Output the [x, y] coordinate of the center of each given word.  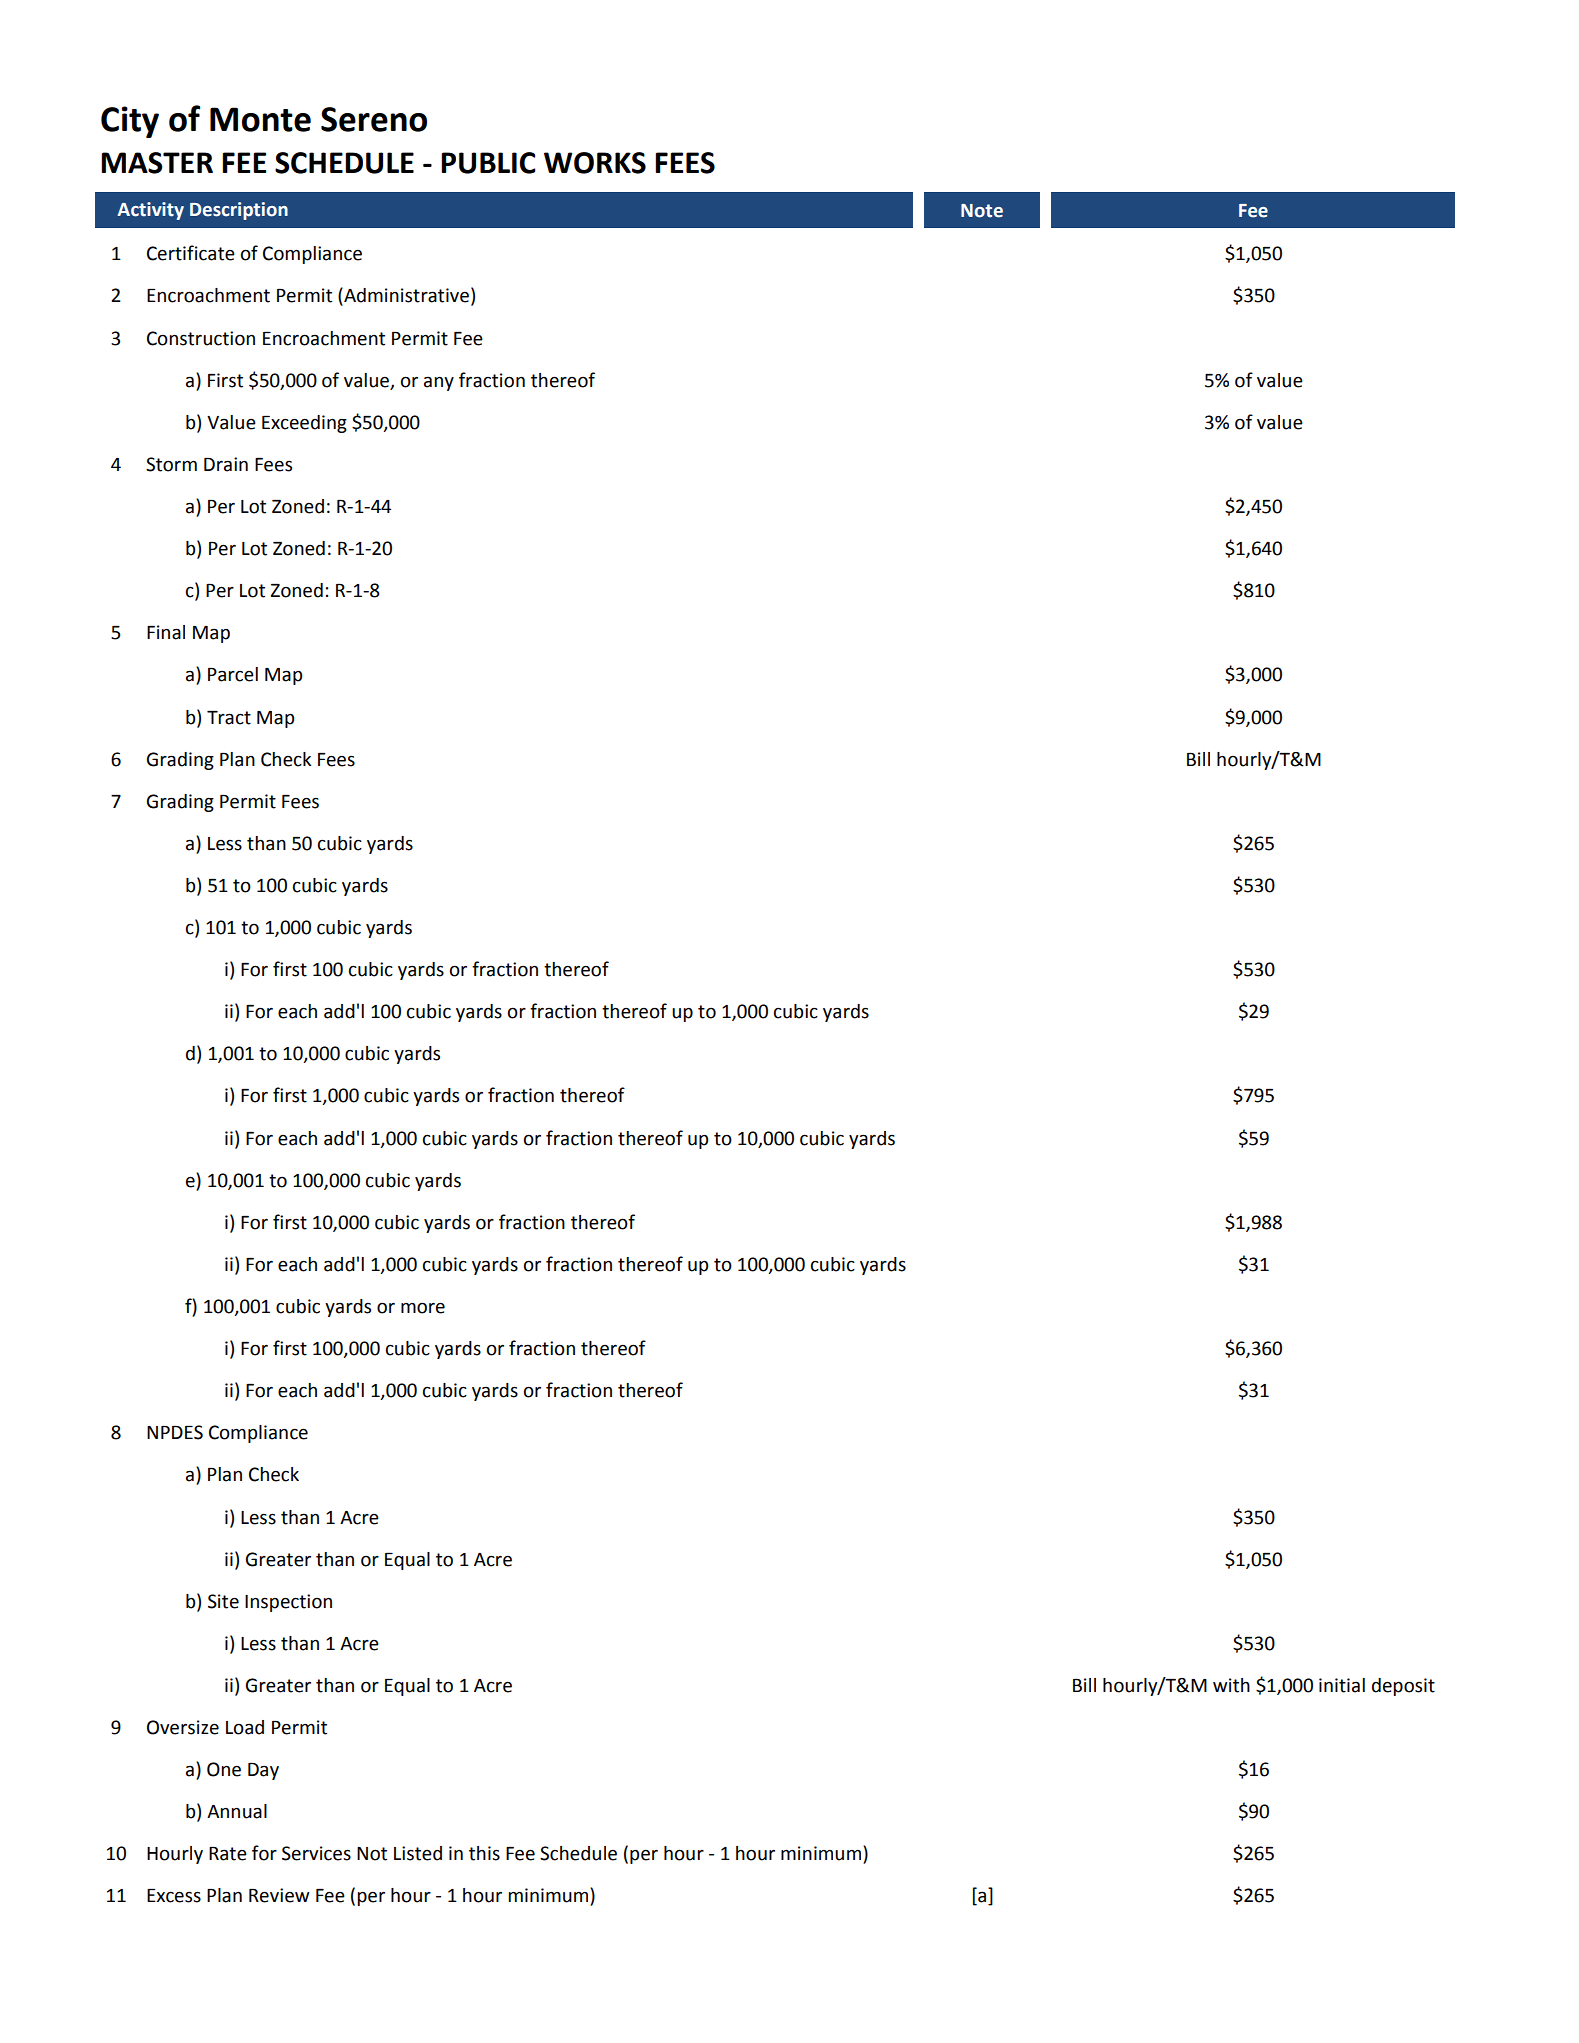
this [484, 1853]
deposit [1403, 1687]
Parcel [233, 674]
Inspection [288, 1603]
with [1231, 1685]
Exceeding [304, 424]
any [439, 383]
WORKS [595, 163]
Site [223, 1601]
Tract [229, 718]
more [423, 1308]
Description [239, 211]
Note [982, 211]
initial [1342, 1685]
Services [316, 1853]
